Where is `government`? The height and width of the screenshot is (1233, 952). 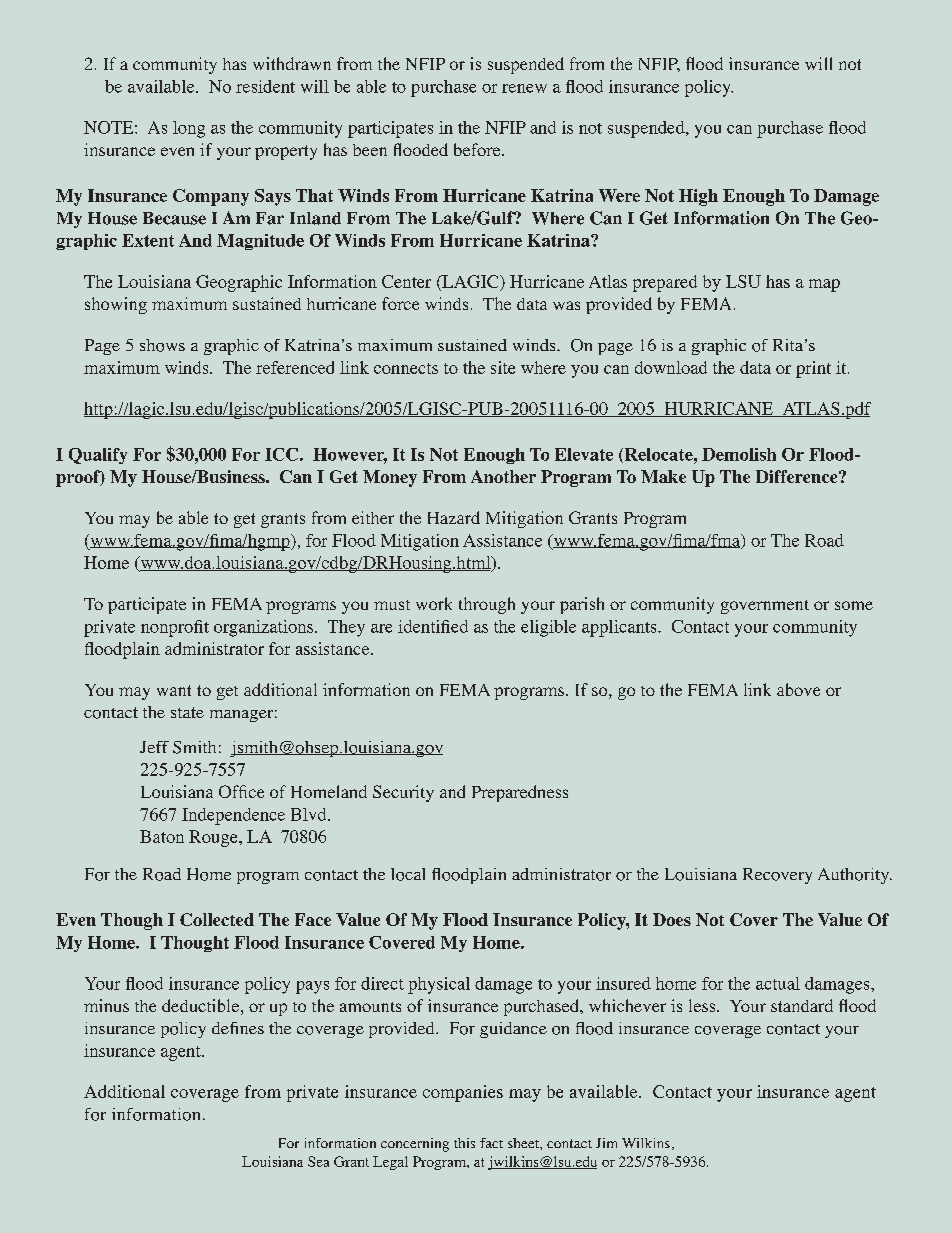 government is located at coordinates (765, 607).
